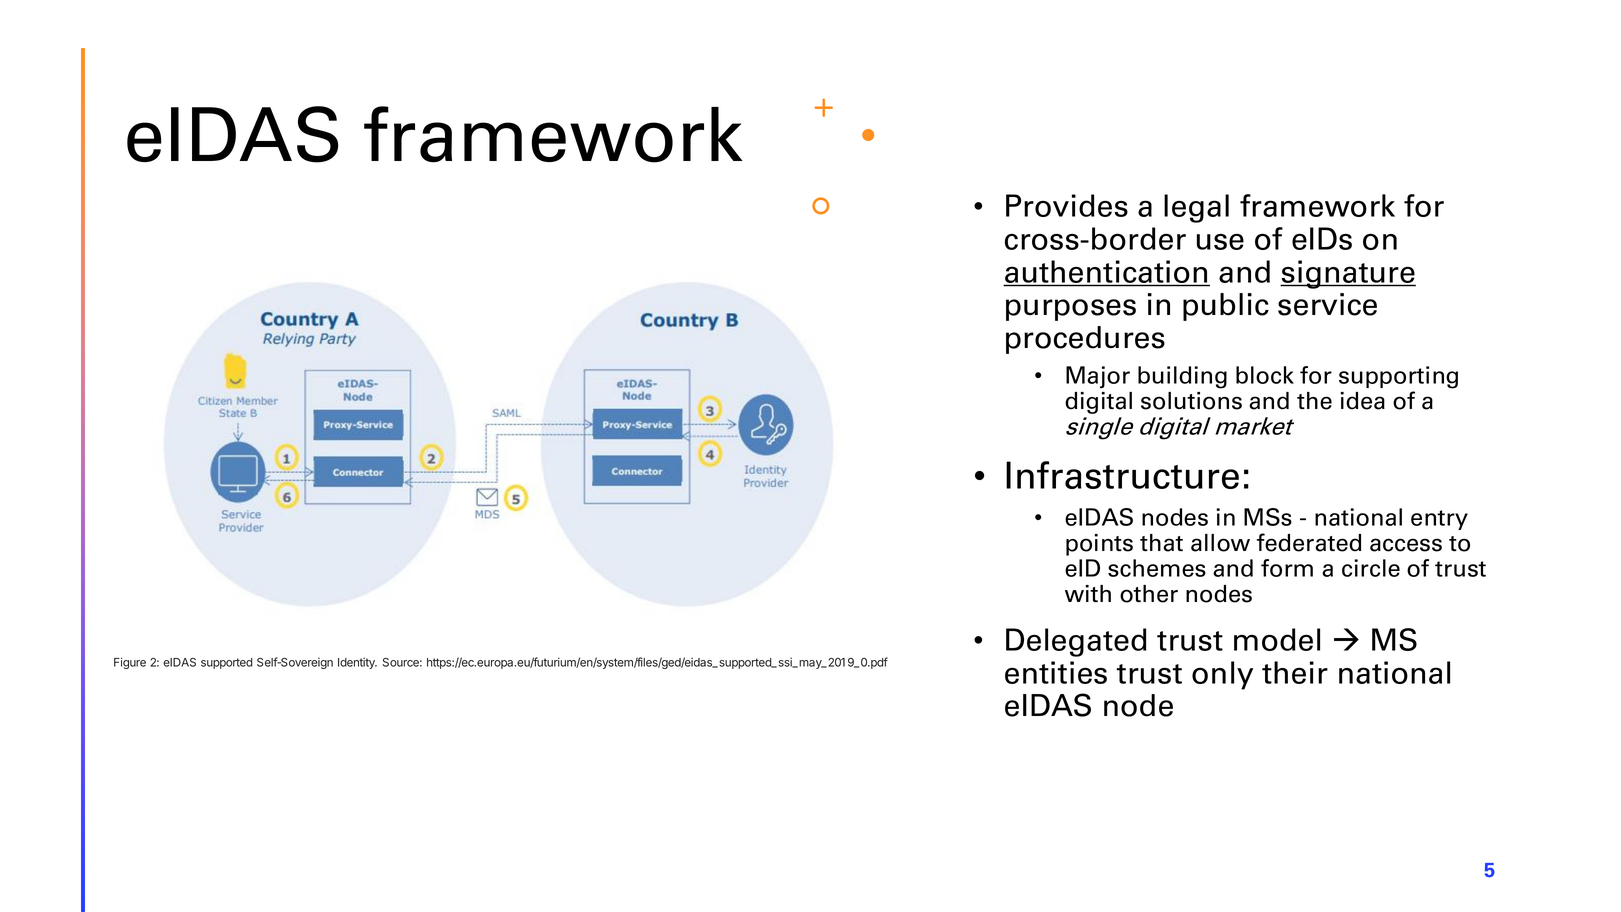 The image size is (1621, 912). I want to click on Figure, so click(130, 663).
